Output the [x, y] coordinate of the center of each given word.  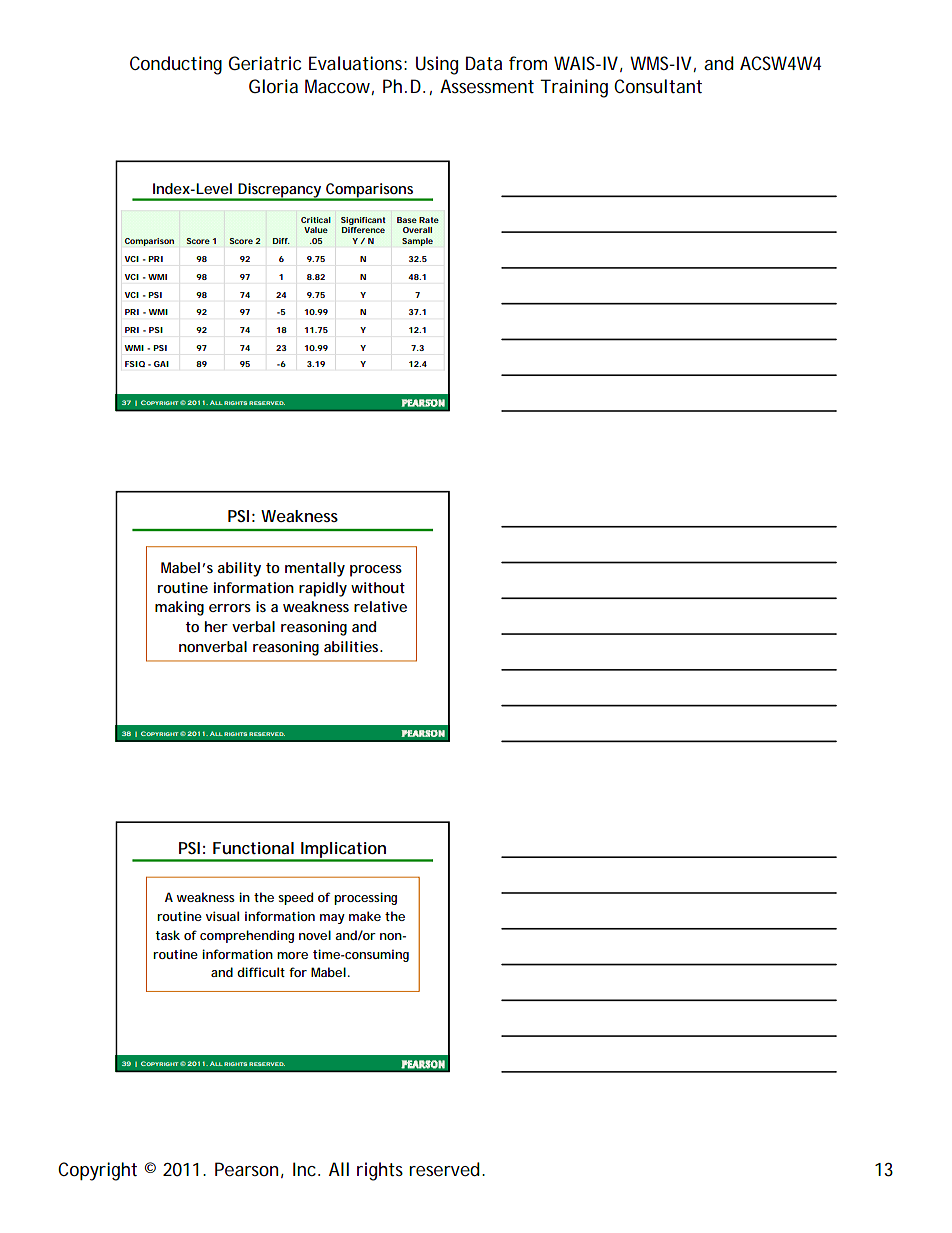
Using [437, 65]
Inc [304, 1169]
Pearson [246, 1169]
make [365, 916]
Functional [253, 848]
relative [380, 606]
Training [574, 88]
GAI [161, 364]
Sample [417, 242]
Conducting [176, 65]
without [378, 587]
